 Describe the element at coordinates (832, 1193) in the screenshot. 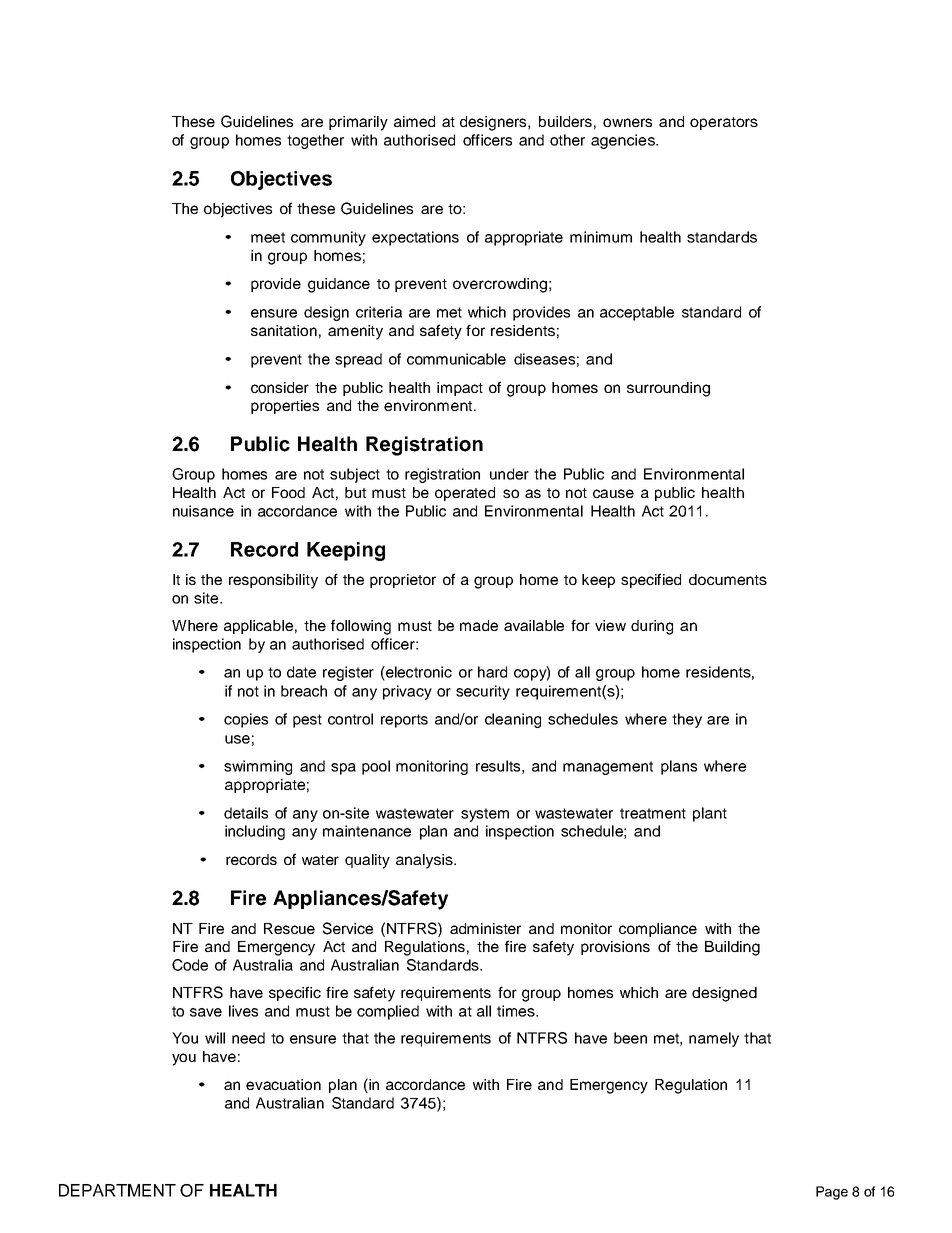

I see `Page` at that location.
